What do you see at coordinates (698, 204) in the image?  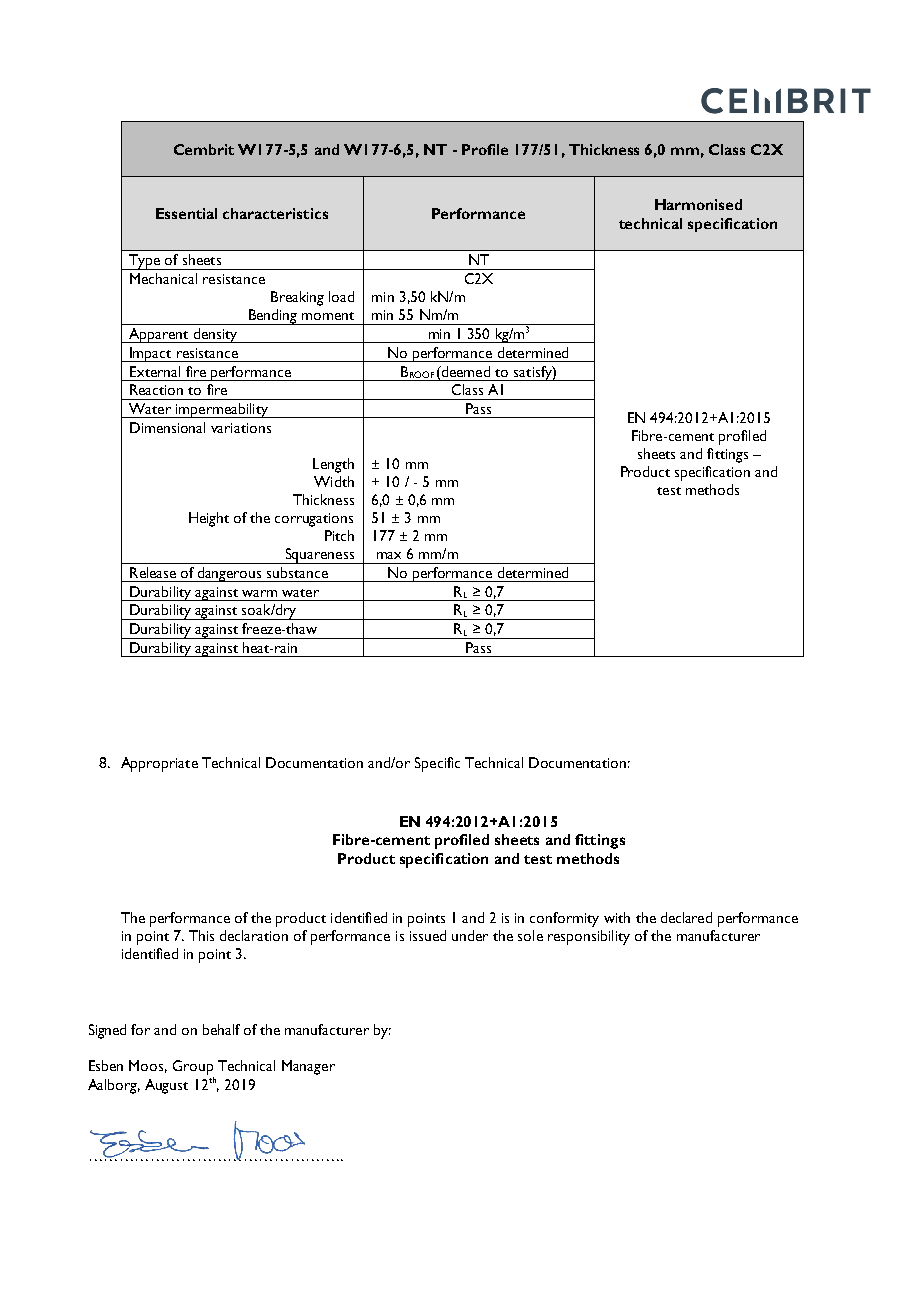 I see `Harmonised` at bounding box center [698, 204].
